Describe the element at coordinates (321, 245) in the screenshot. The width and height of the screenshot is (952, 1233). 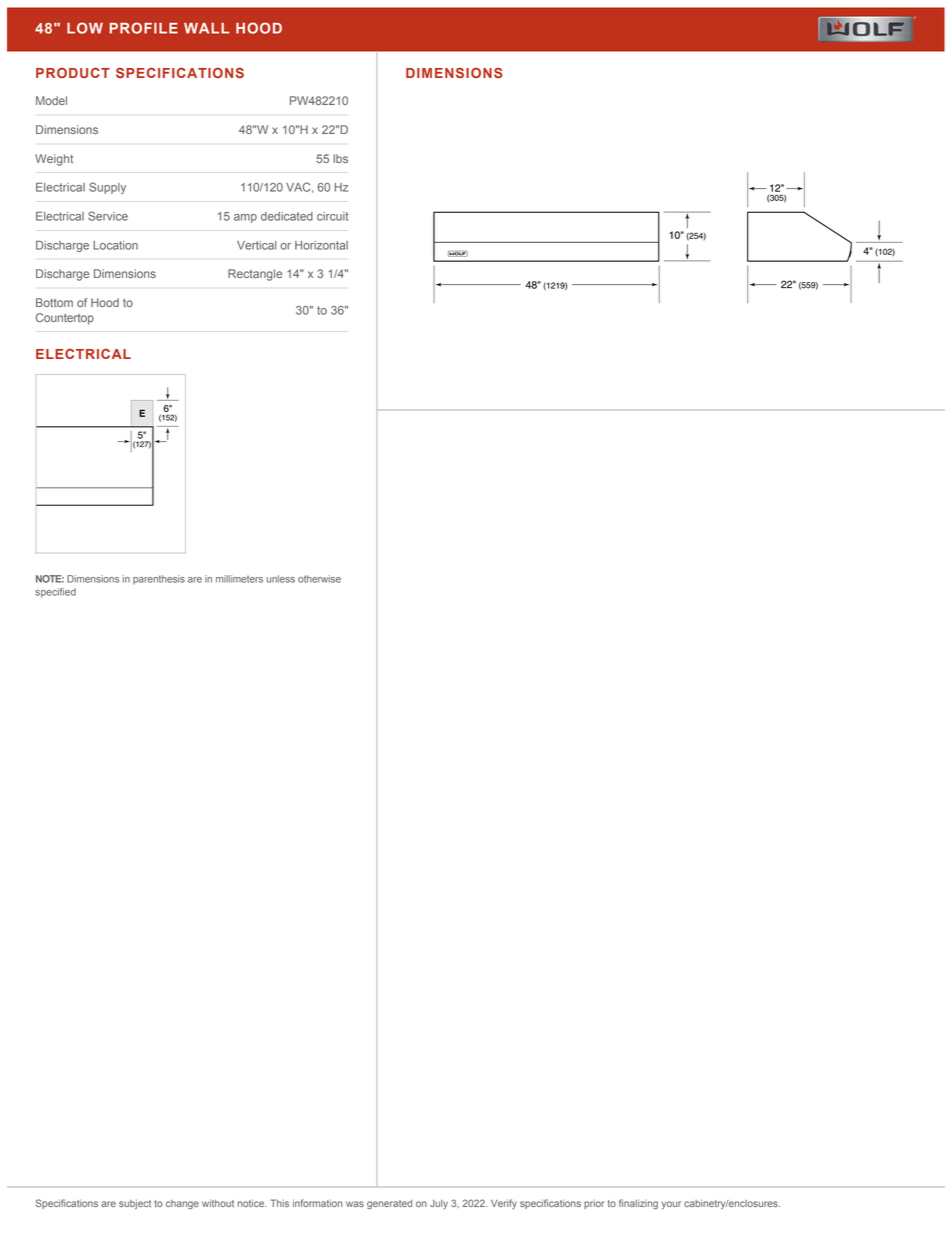
I see `Horizontal` at that location.
